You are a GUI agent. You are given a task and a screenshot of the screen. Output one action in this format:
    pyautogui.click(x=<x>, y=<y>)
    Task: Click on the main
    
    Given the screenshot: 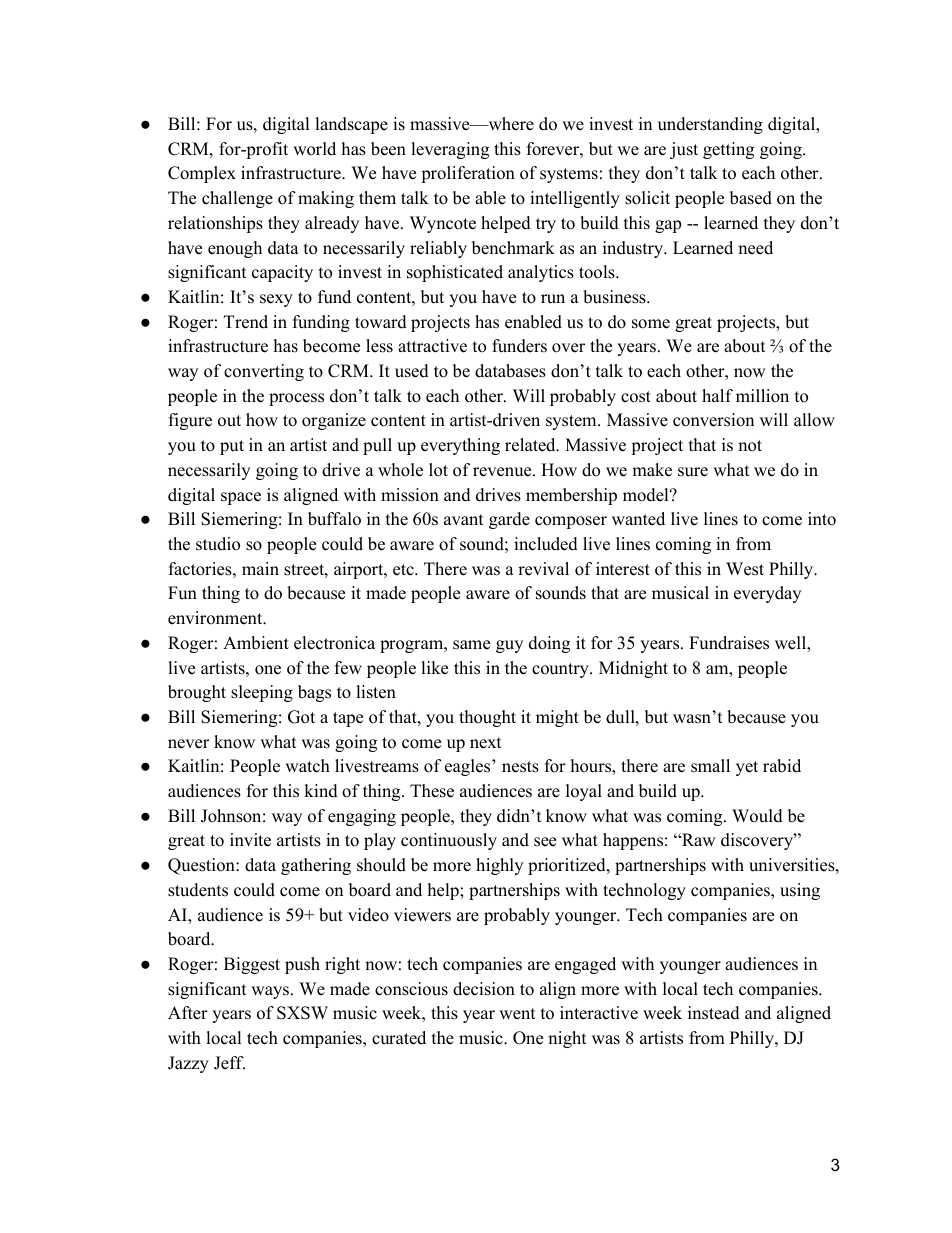 What is the action you would take?
    pyautogui.click(x=260, y=568)
